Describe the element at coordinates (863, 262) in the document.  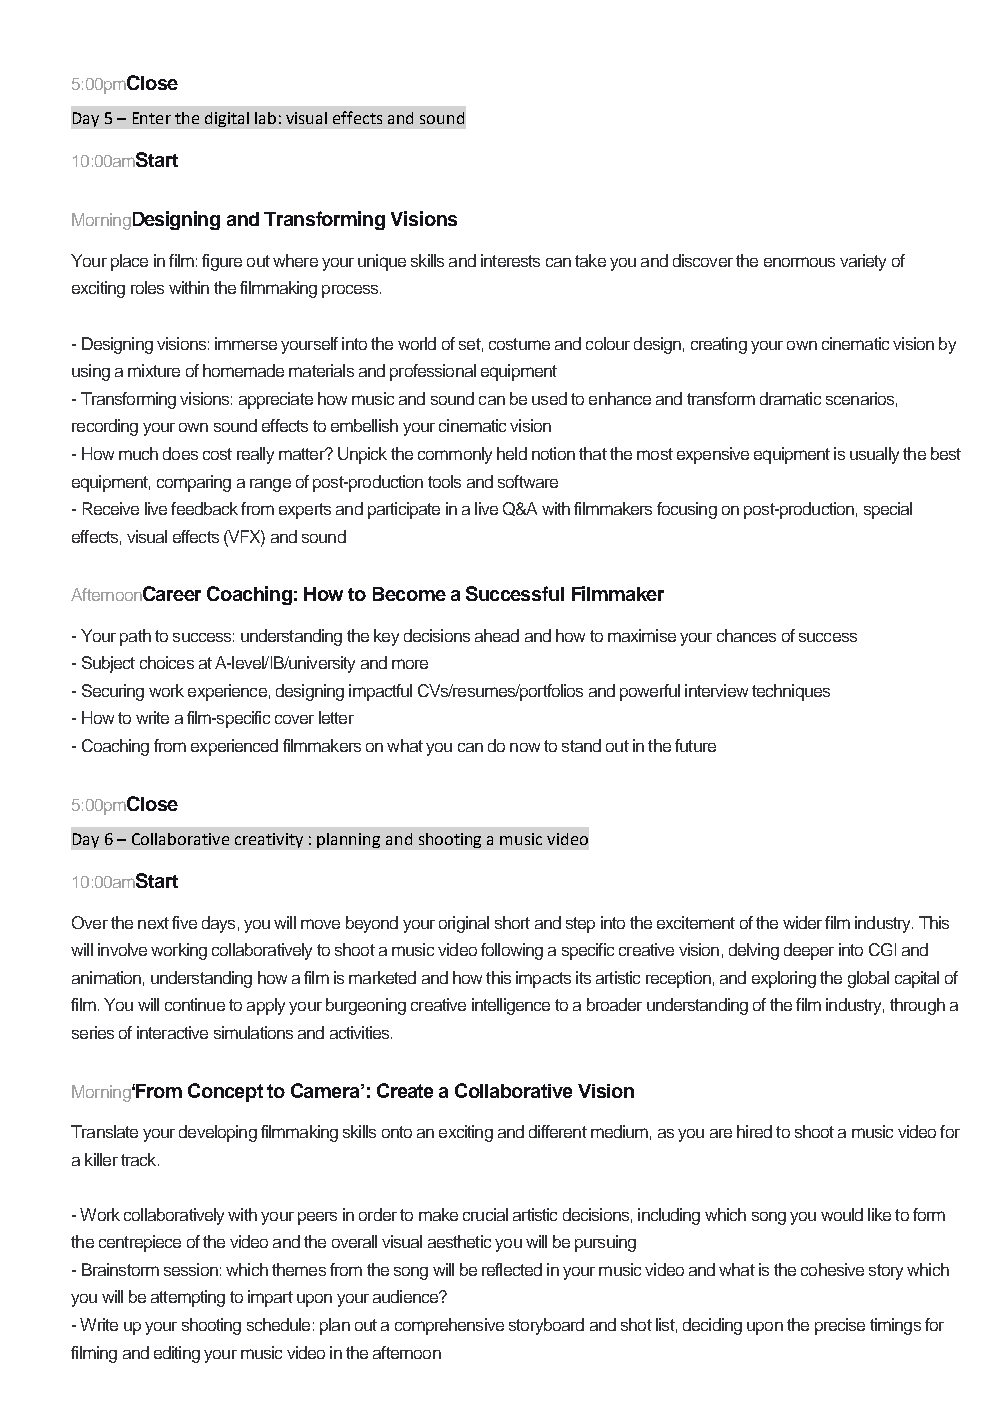
I see `variety` at that location.
